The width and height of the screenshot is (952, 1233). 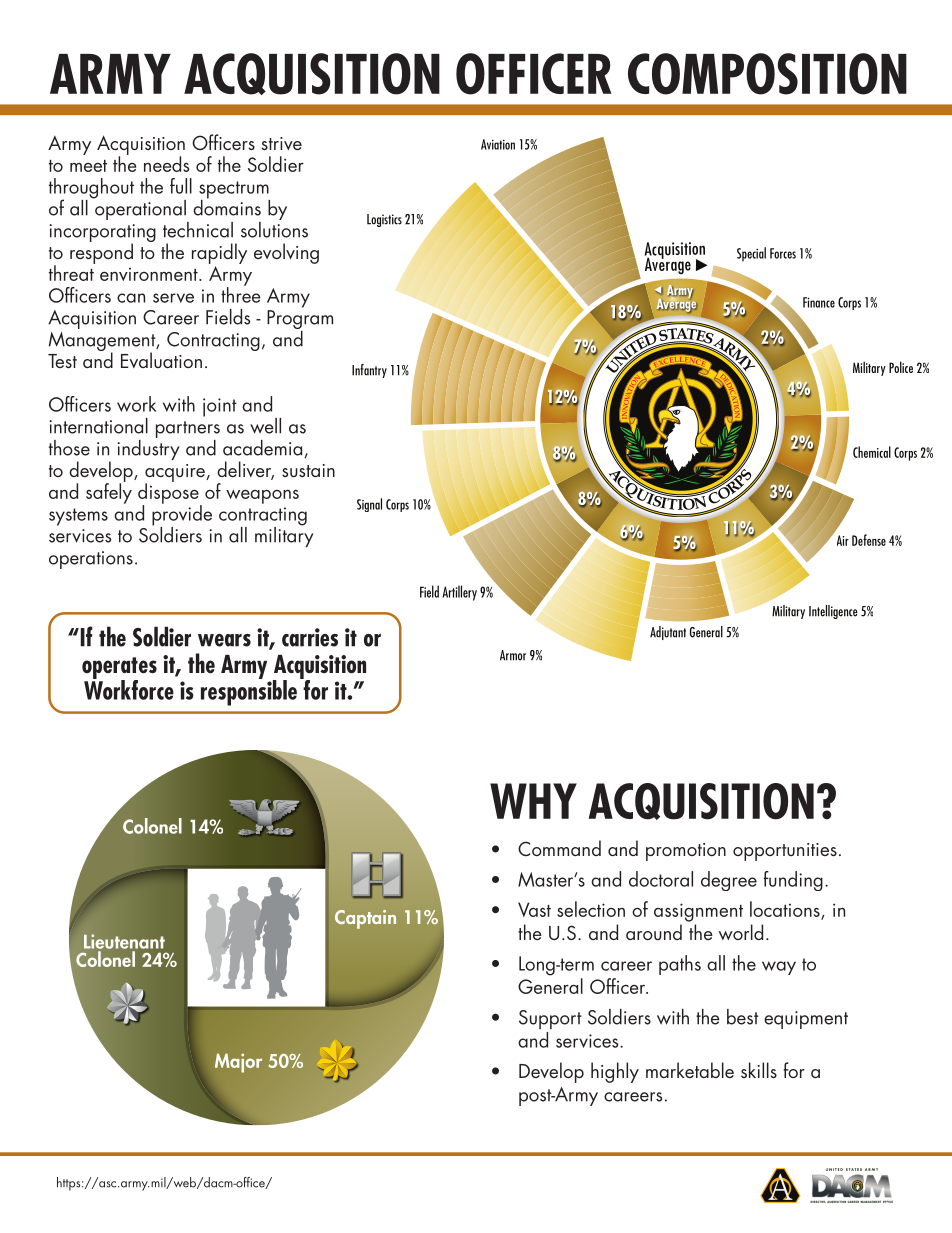 What do you see at coordinates (384, 220) in the screenshot?
I see `Logistics` at bounding box center [384, 220].
